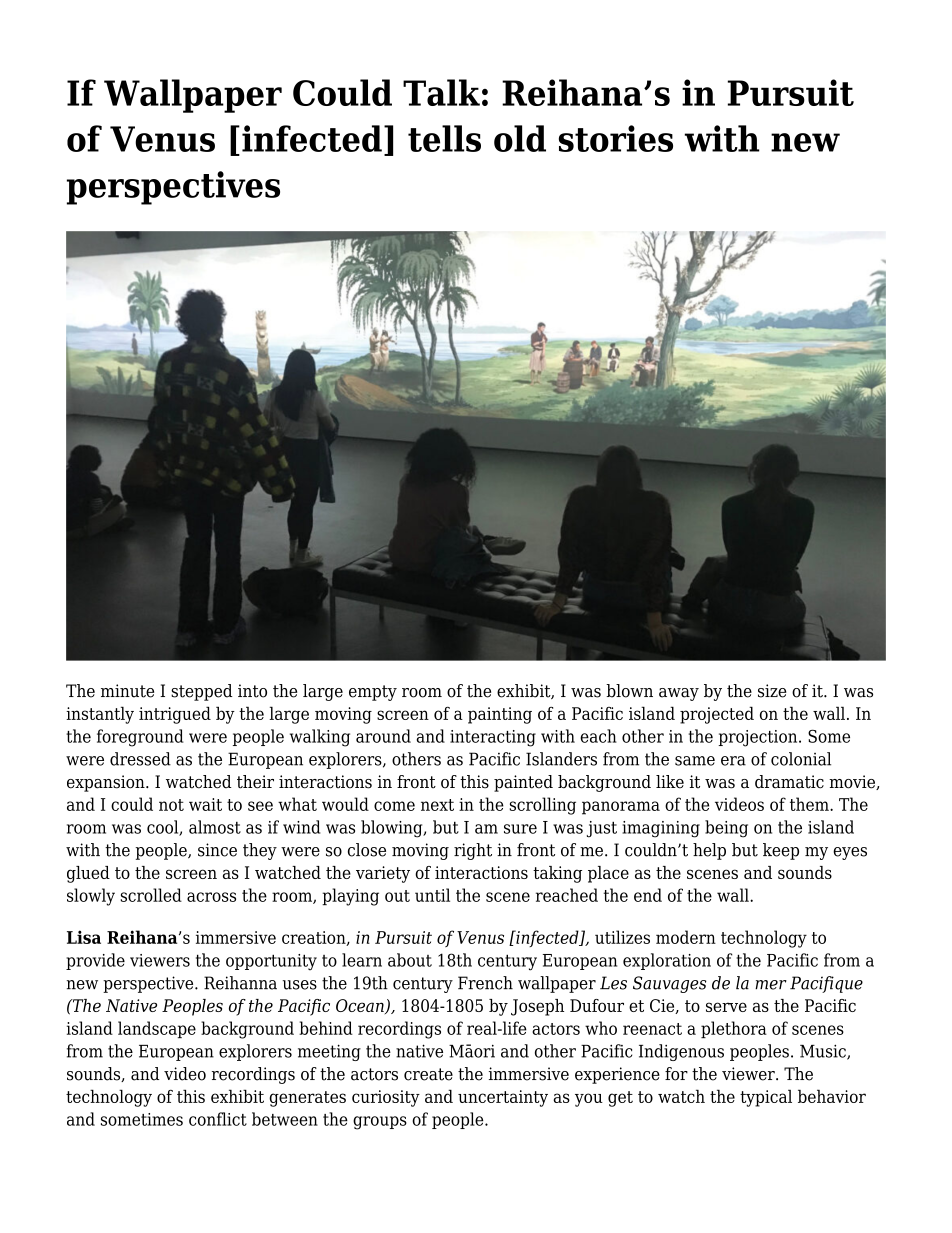 Image resolution: width=952 pixels, height=1233 pixels. What do you see at coordinates (218, 1119) in the document?
I see `conflict` at bounding box center [218, 1119].
